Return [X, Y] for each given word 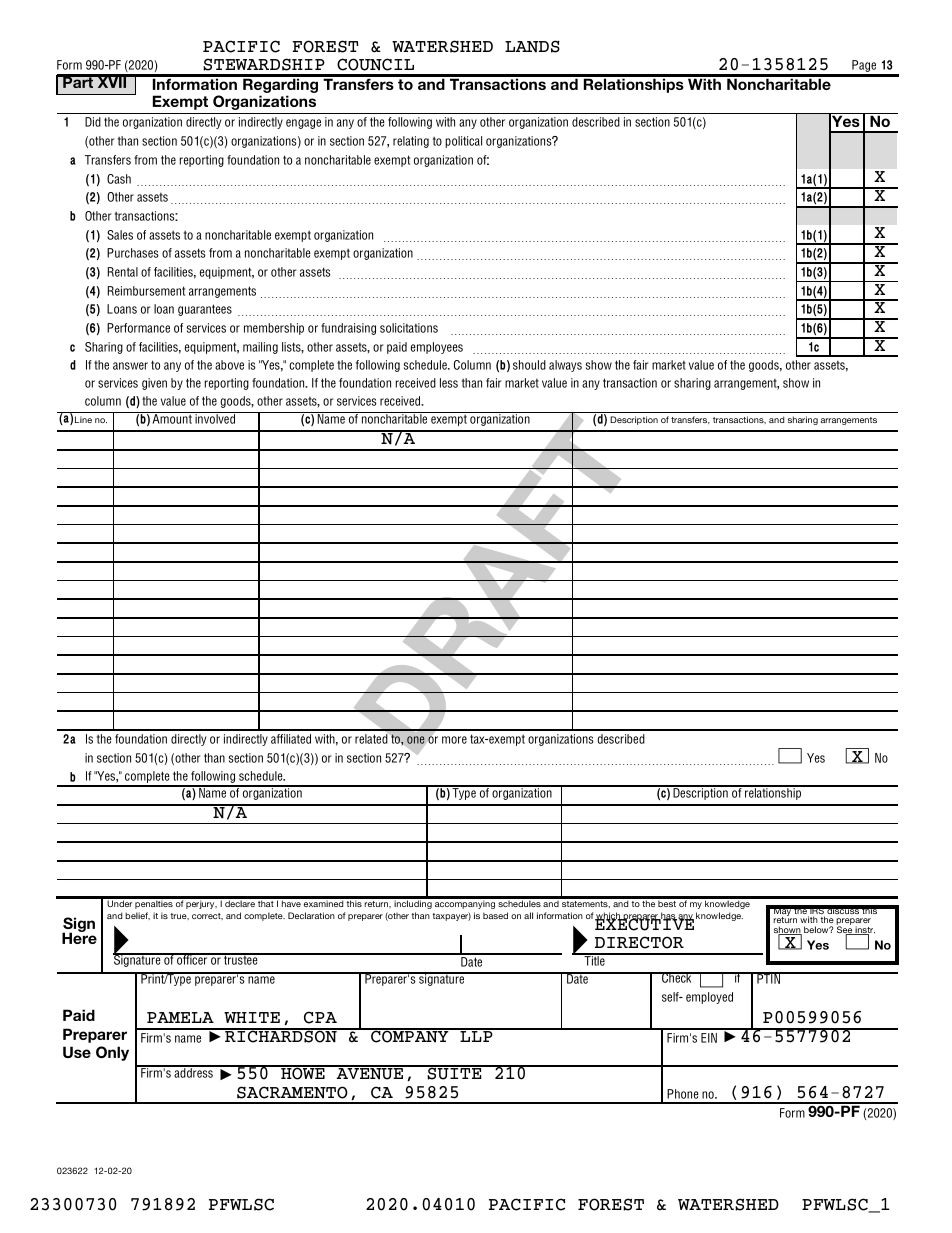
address [193, 1072]
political [463, 142]
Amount [172, 418]
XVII [112, 81]
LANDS [532, 46]
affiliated [291, 739]
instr [864, 931]
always [565, 366]
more [454, 740]
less [449, 383]
